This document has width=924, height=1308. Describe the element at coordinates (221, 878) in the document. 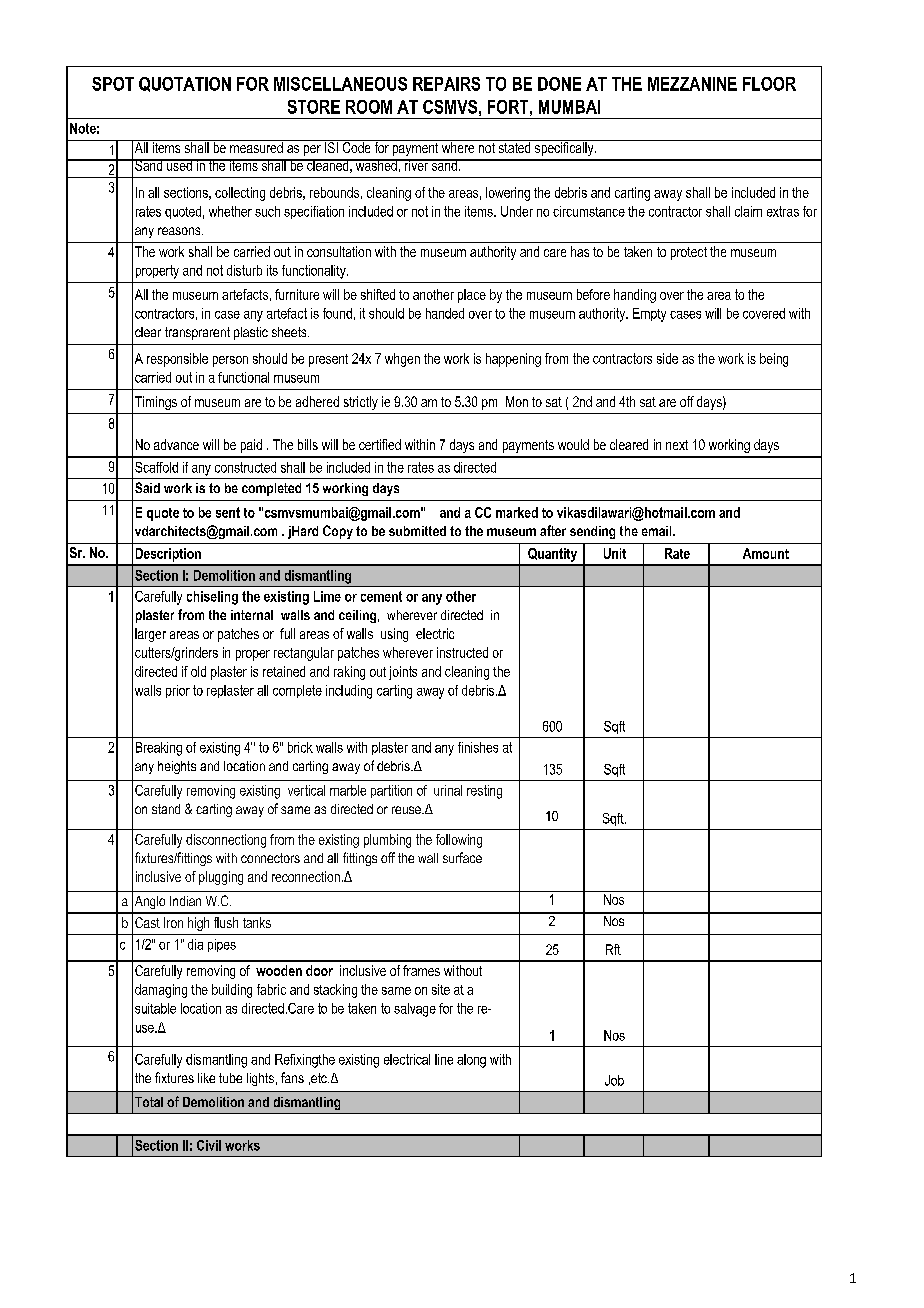

I see `plugging` at that location.
